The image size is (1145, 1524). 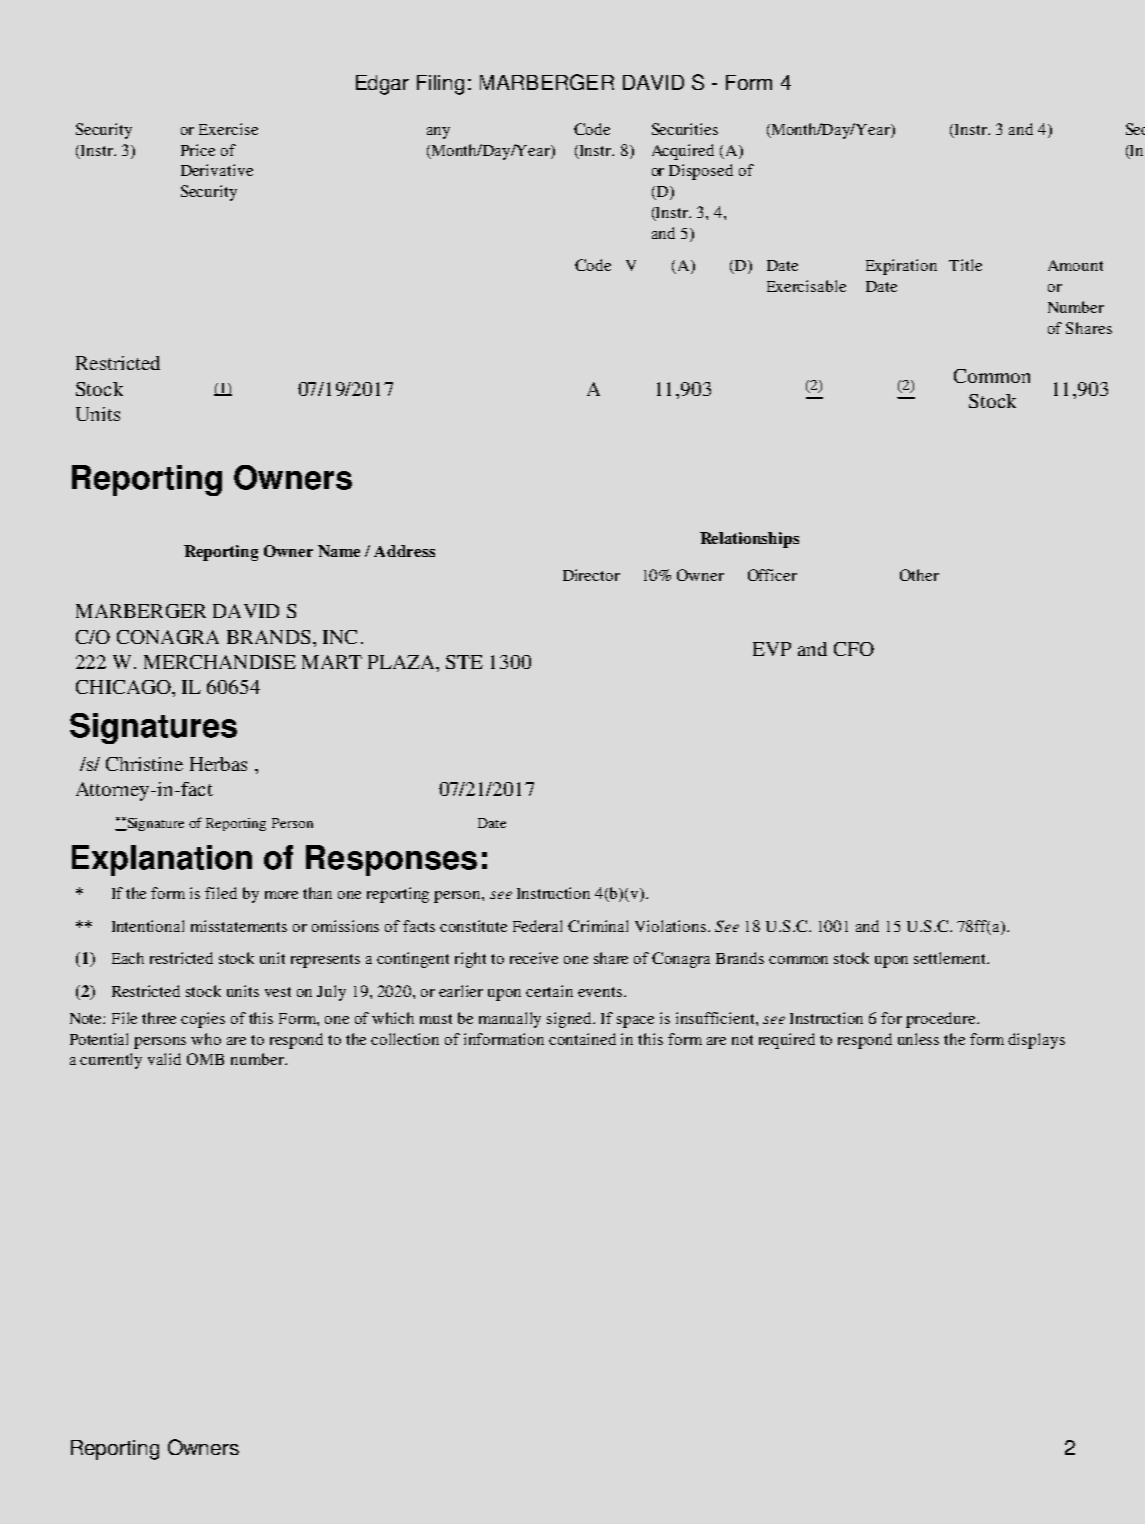 What do you see at coordinates (339, 551) in the screenshot?
I see `Name` at bounding box center [339, 551].
